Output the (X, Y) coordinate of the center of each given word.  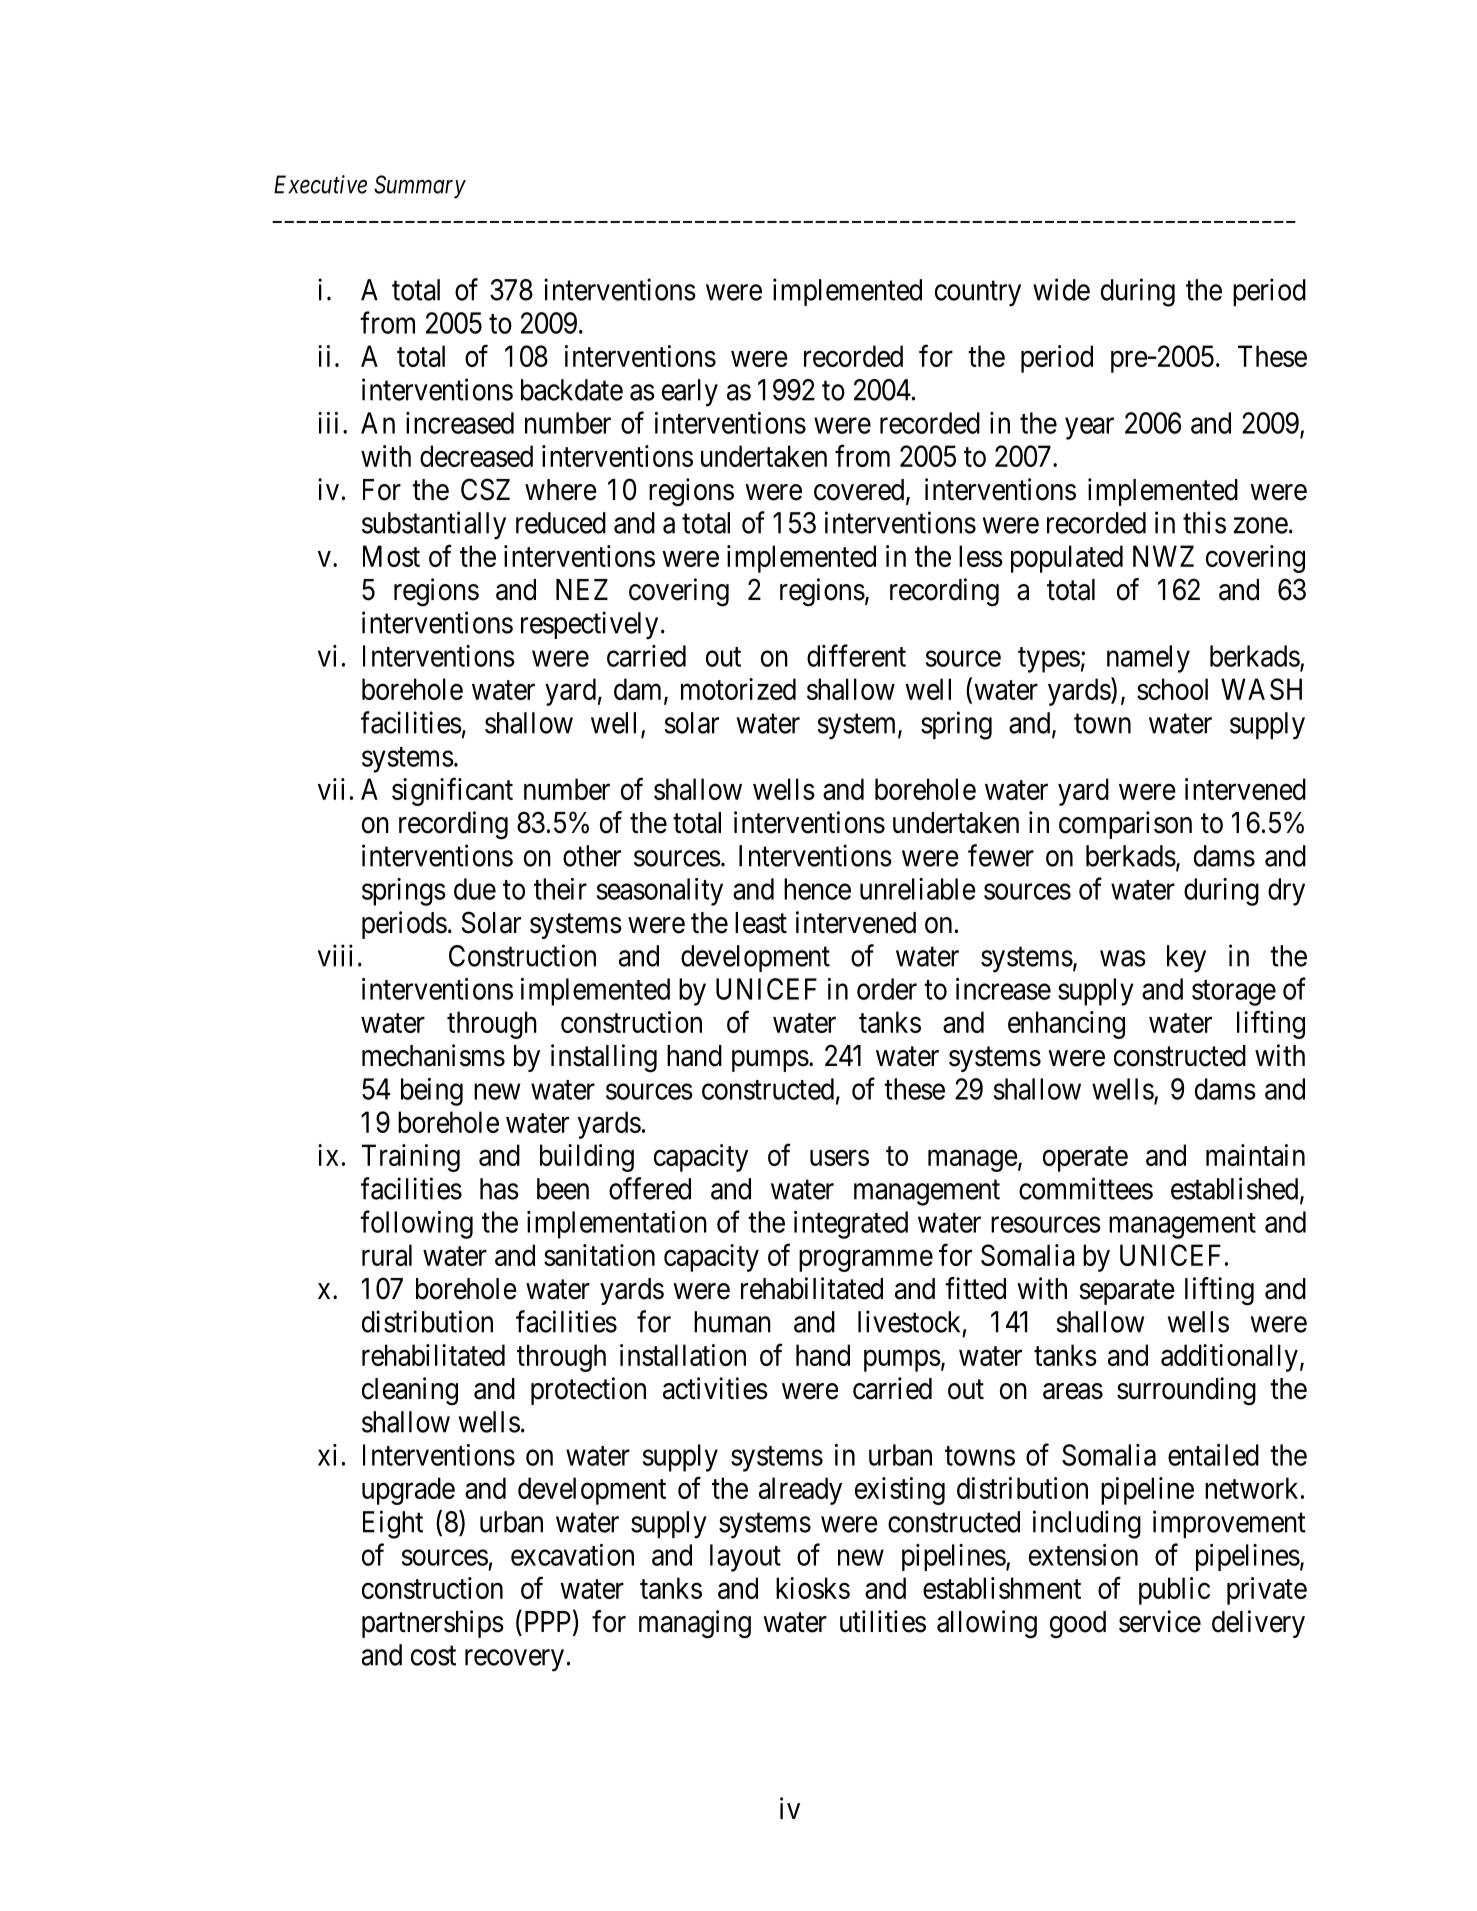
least (761, 923)
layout (745, 1558)
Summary (420, 187)
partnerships (433, 1624)
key (1186, 959)
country (978, 294)
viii (335, 955)
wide (1061, 289)
